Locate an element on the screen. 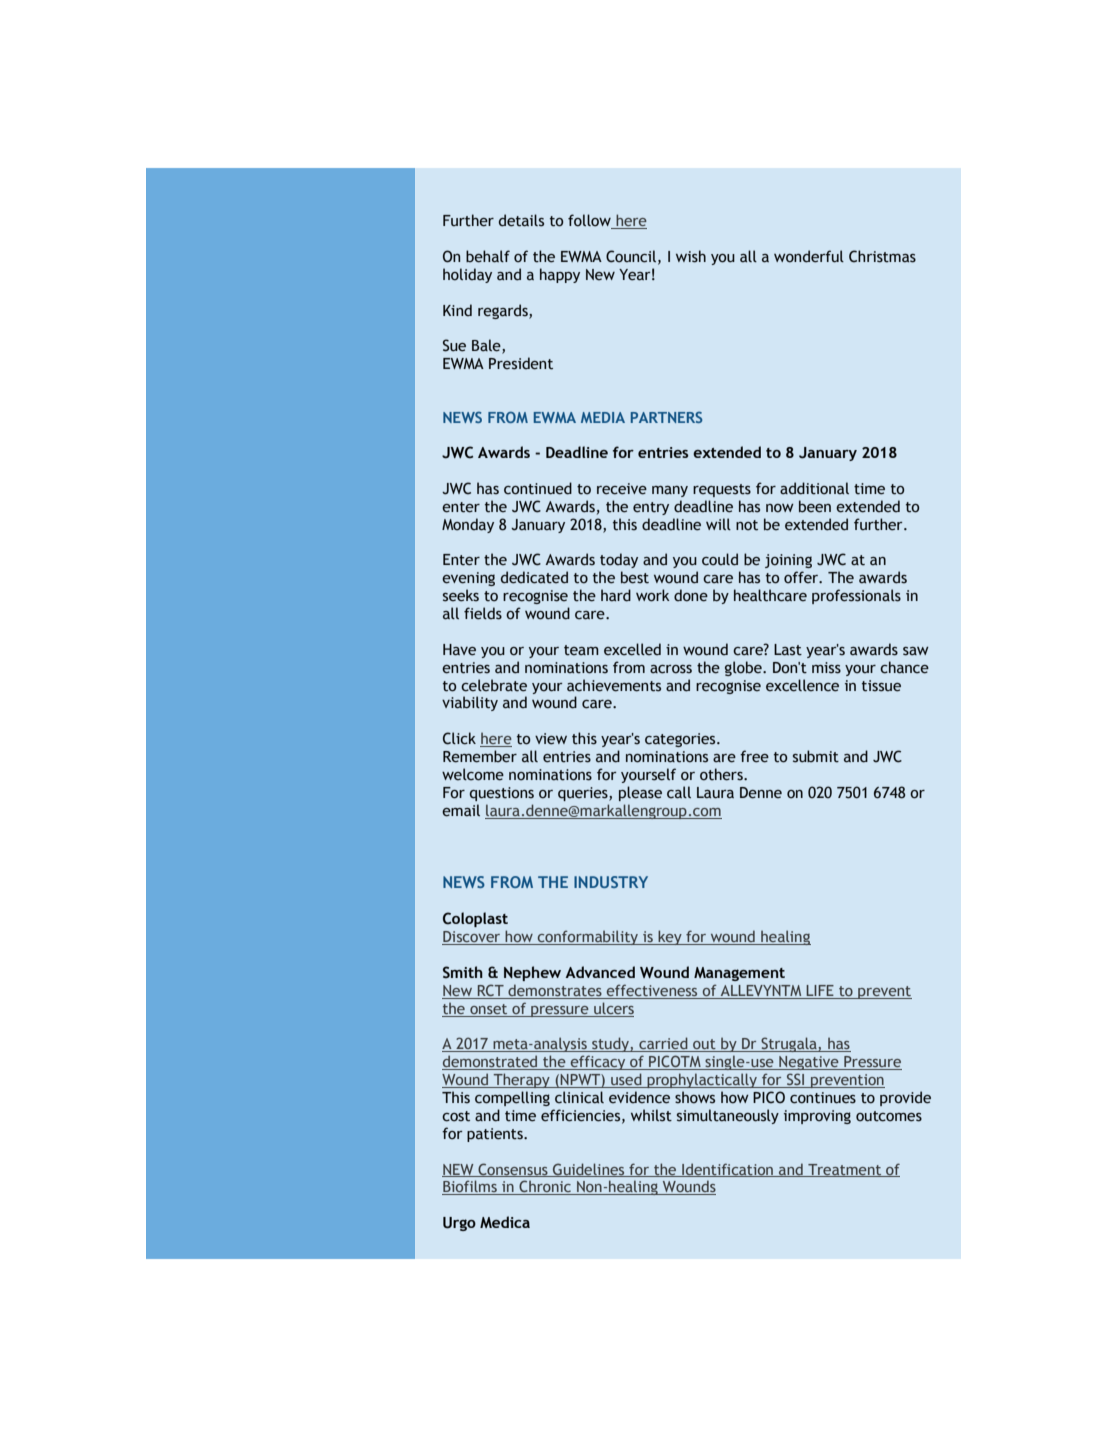 The image size is (1107, 1433). Treatment is located at coordinates (845, 1170).
